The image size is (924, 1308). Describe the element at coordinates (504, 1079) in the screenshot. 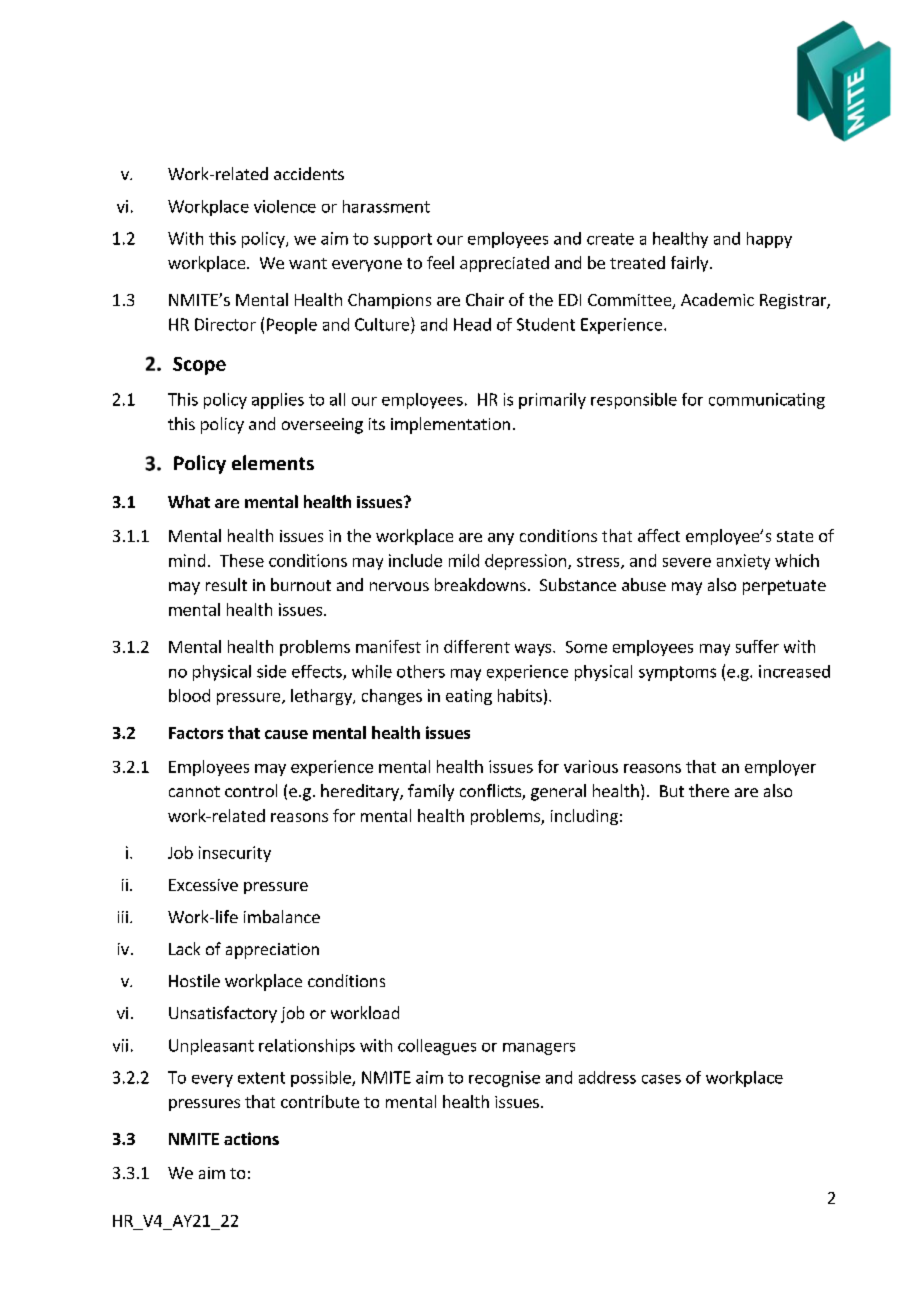

I see `recognise` at that location.
